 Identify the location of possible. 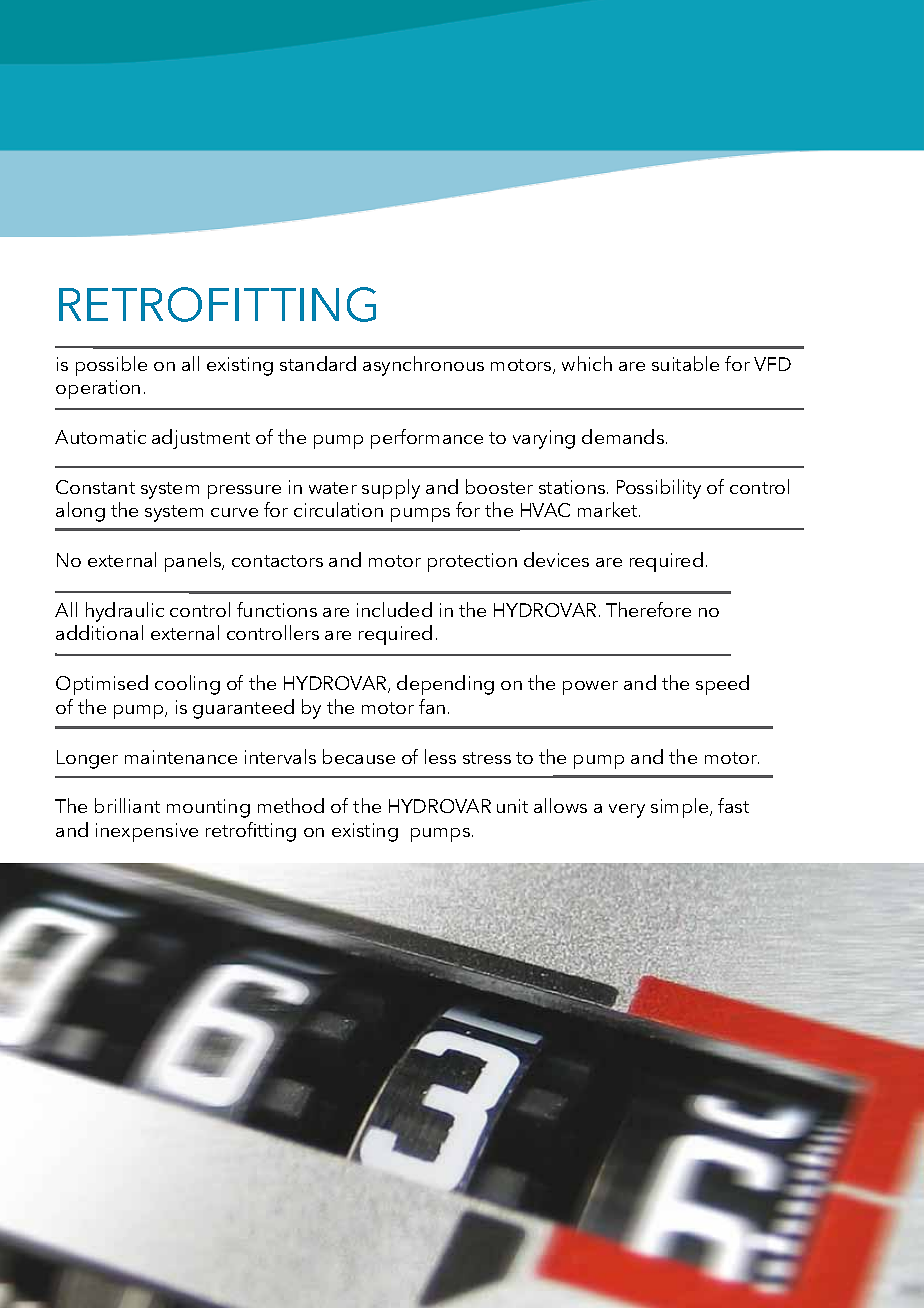
(111, 366).
